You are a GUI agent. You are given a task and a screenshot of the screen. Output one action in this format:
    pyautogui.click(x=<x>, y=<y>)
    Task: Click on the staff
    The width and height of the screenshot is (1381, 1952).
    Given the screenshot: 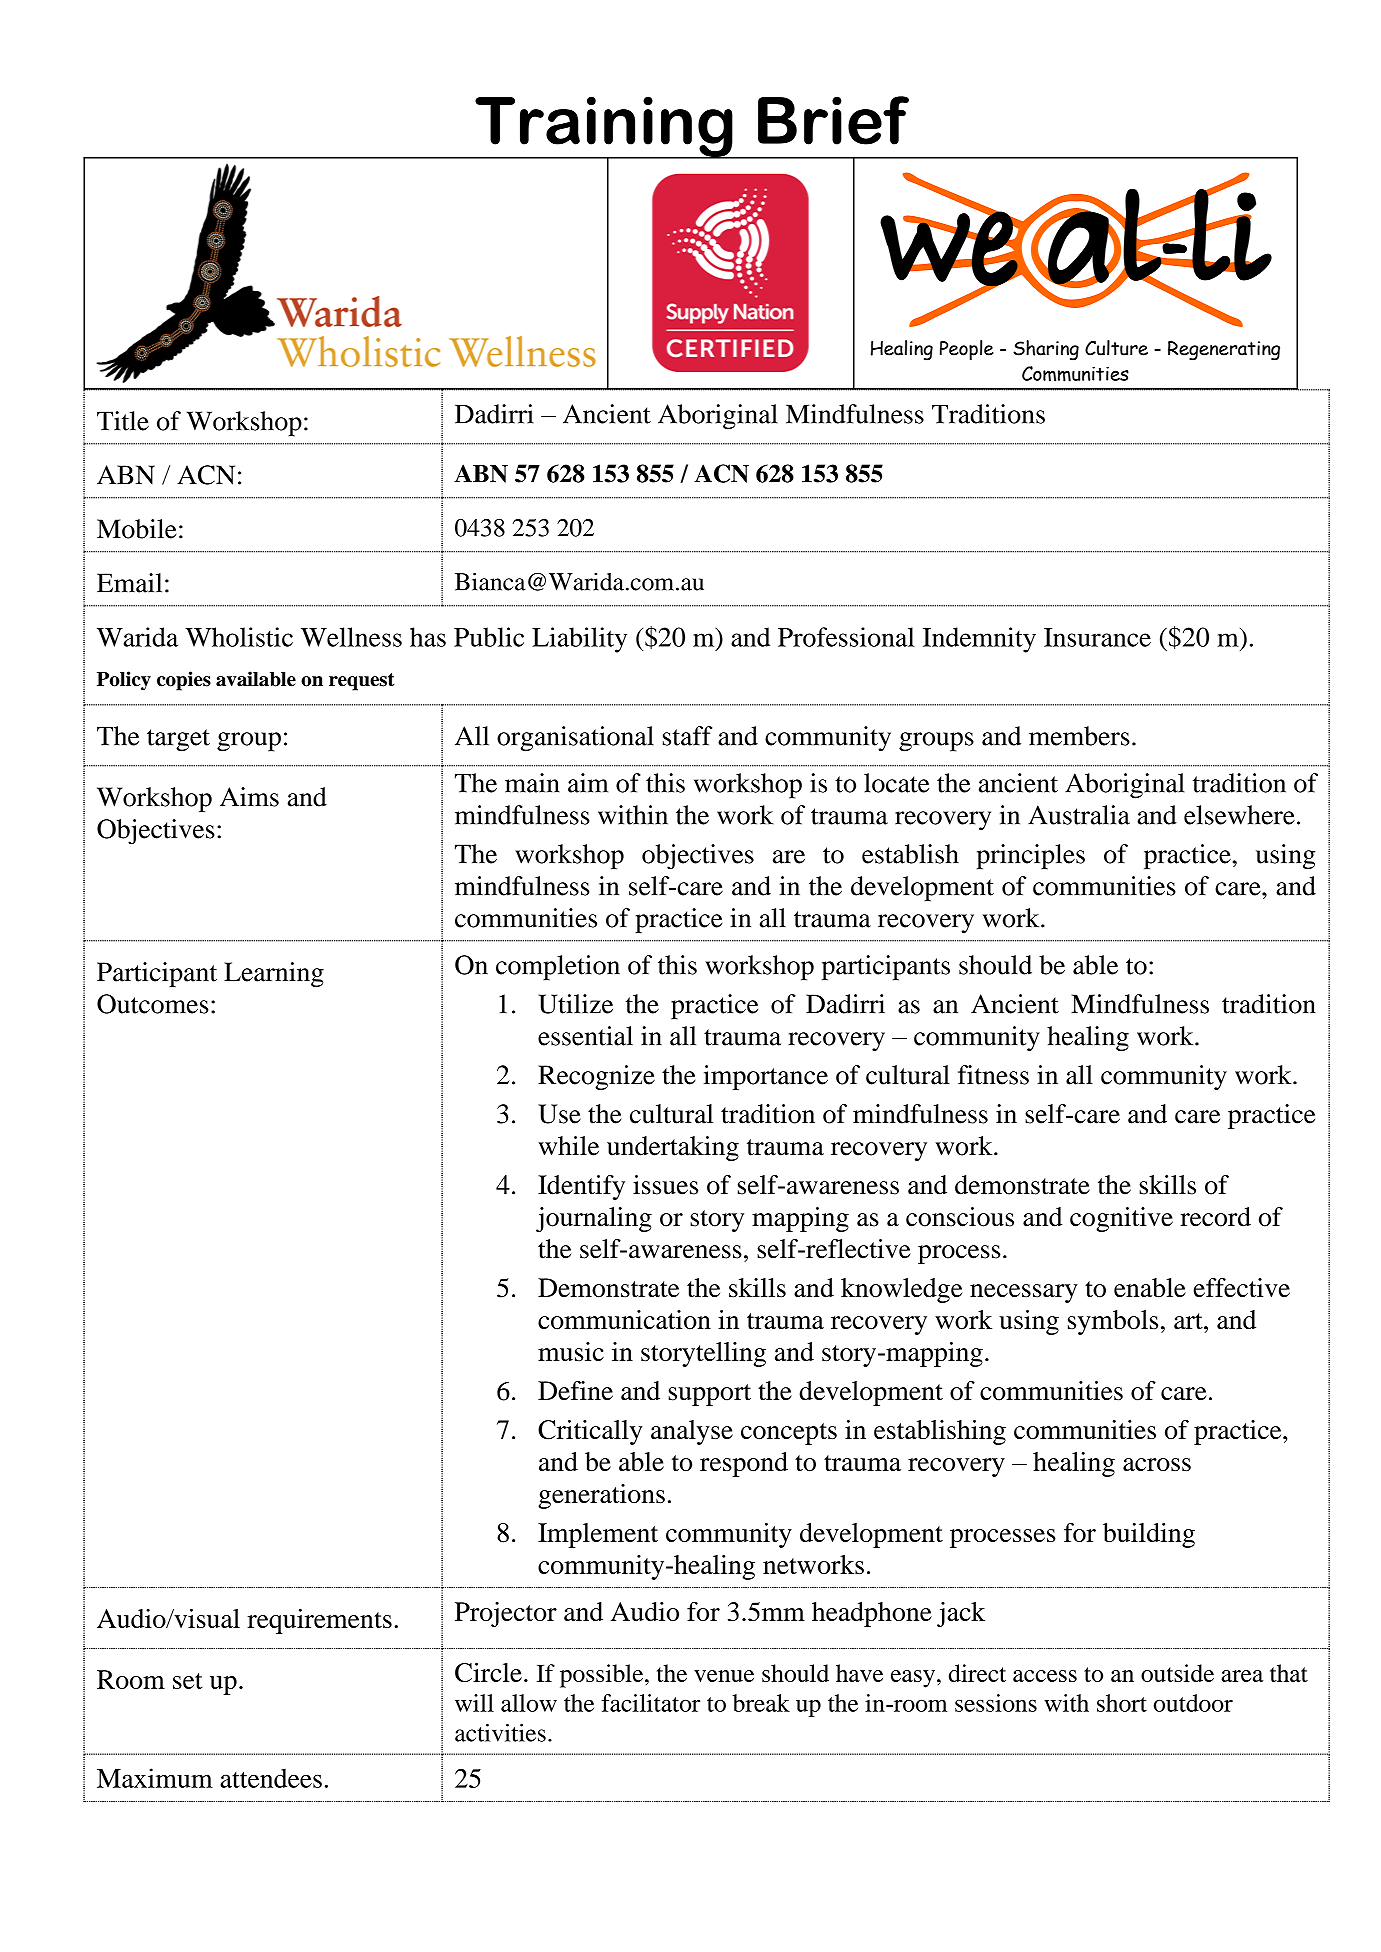 What is the action you would take?
    pyautogui.click(x=687, y=736)
